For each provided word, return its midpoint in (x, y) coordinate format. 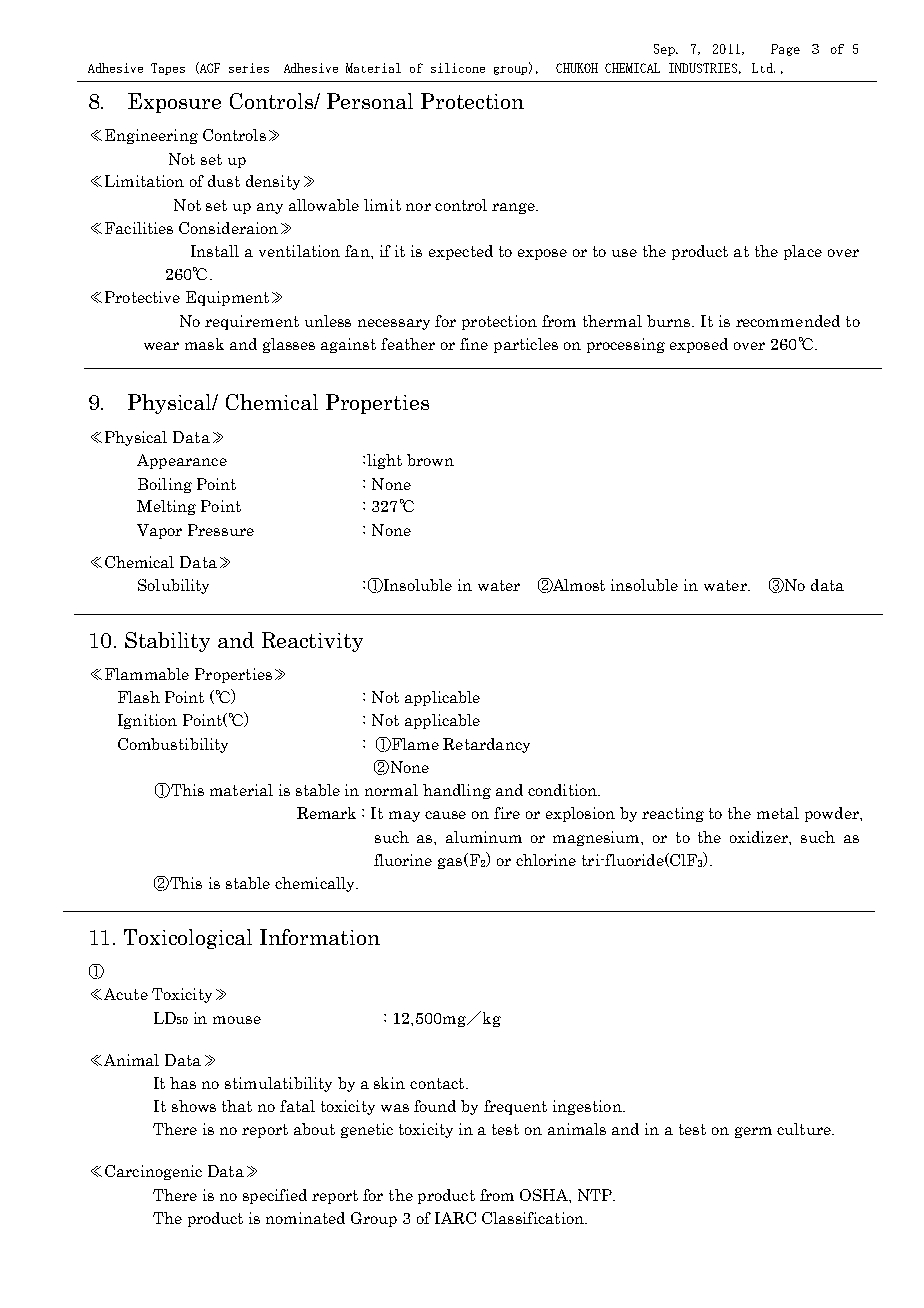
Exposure (174, 103)
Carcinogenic (153, 1172)
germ (753, 1132)
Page (785, 50)
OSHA (545, 1195)
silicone (458, 68)
